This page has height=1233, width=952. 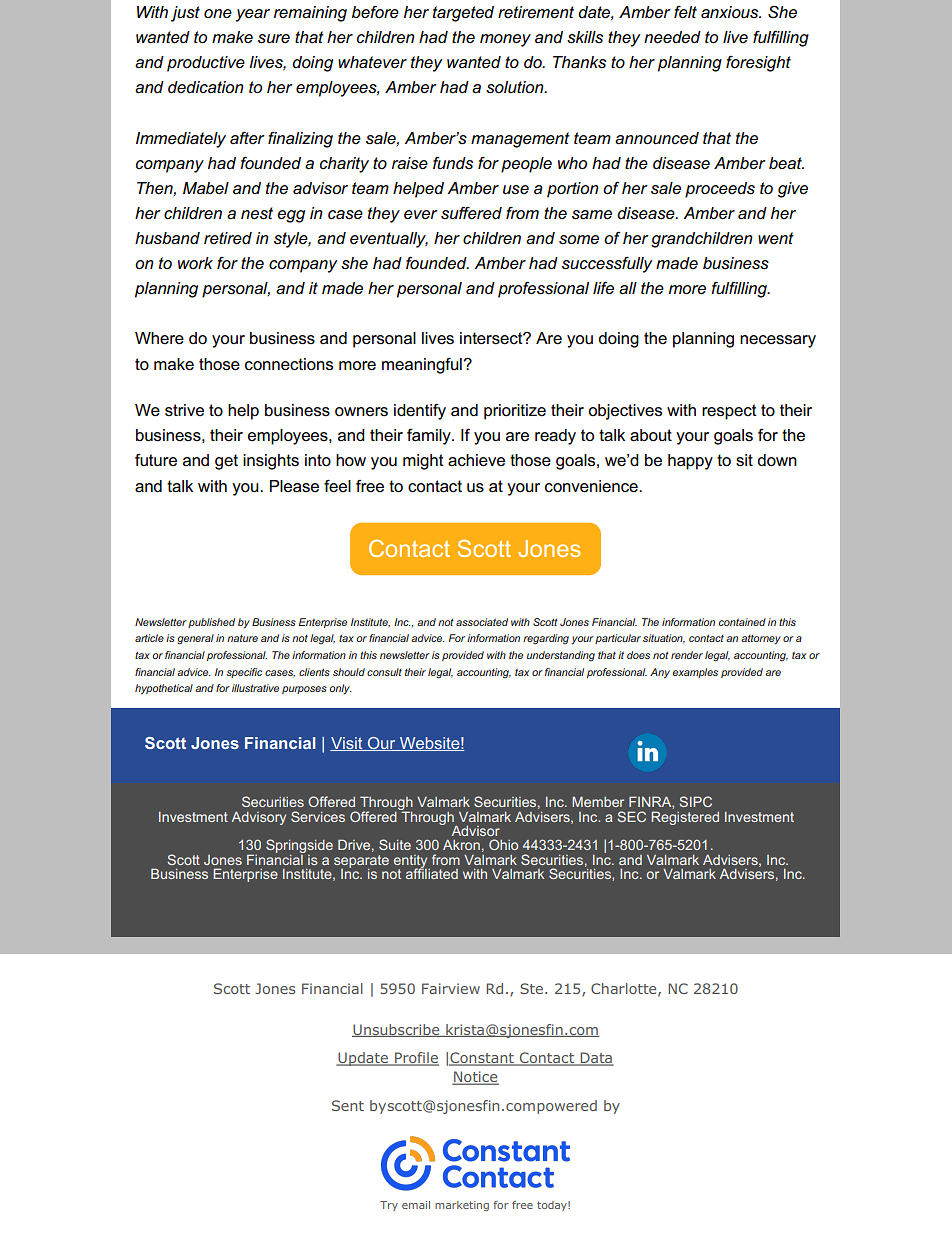 I want to click on anxious, so click(x=731, y=12).
